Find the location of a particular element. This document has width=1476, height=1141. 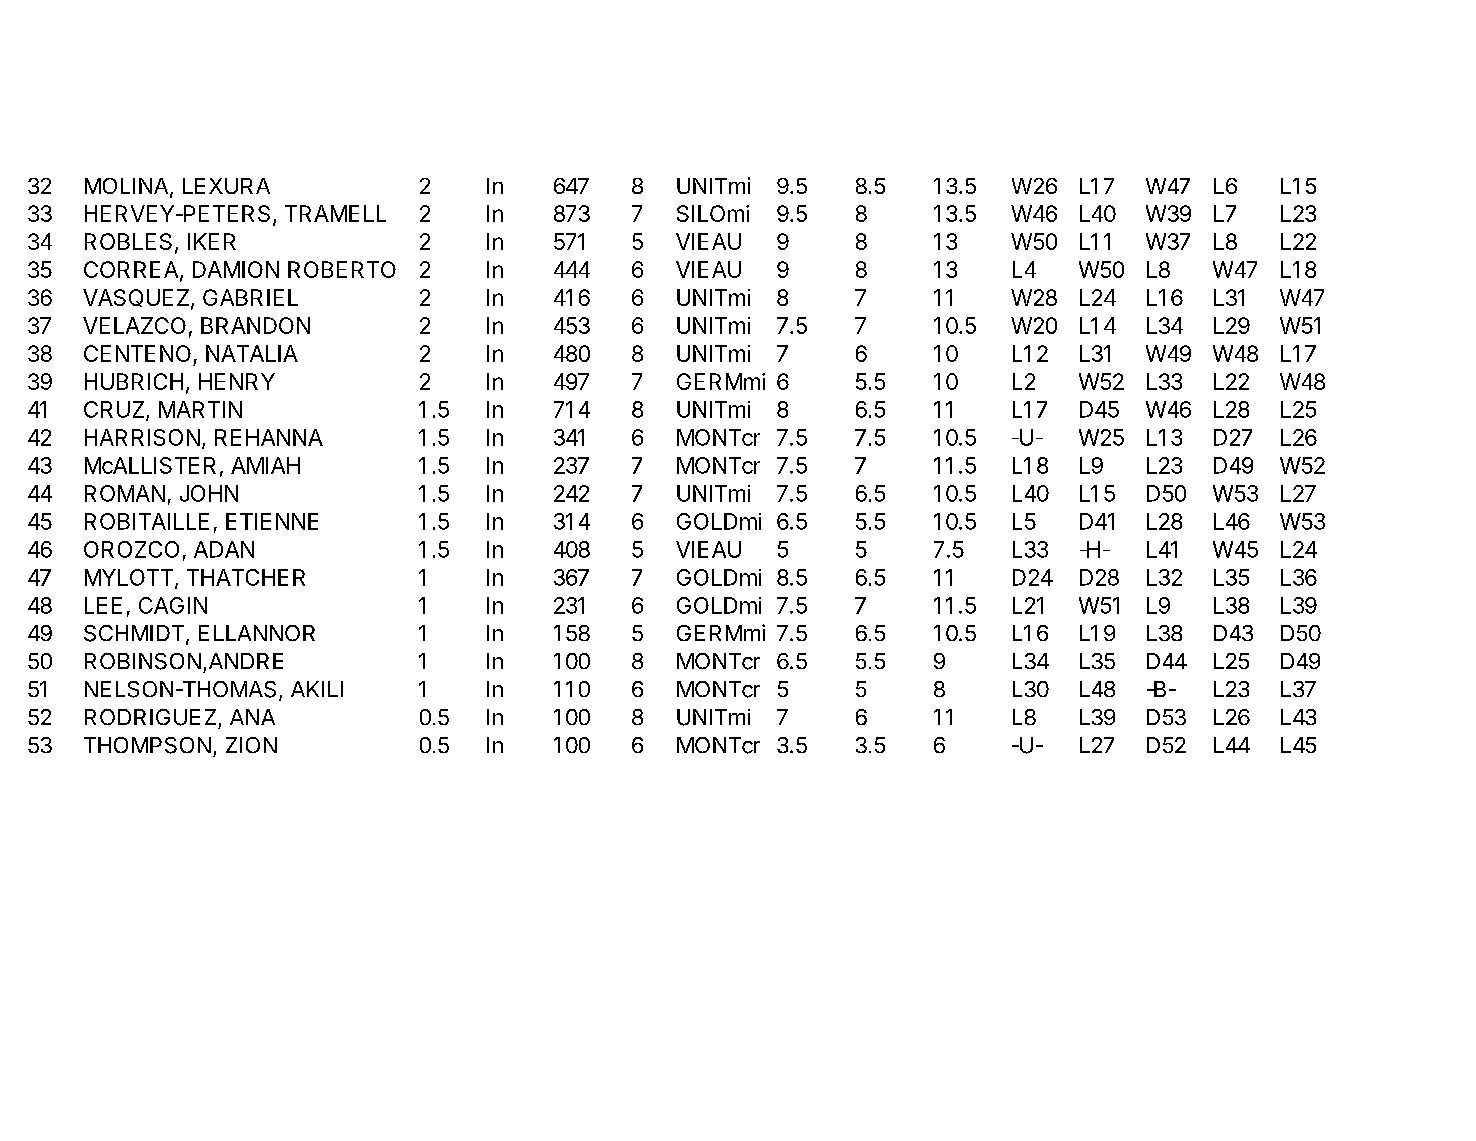

GABRIEL is located at coordinates (250, 297).
